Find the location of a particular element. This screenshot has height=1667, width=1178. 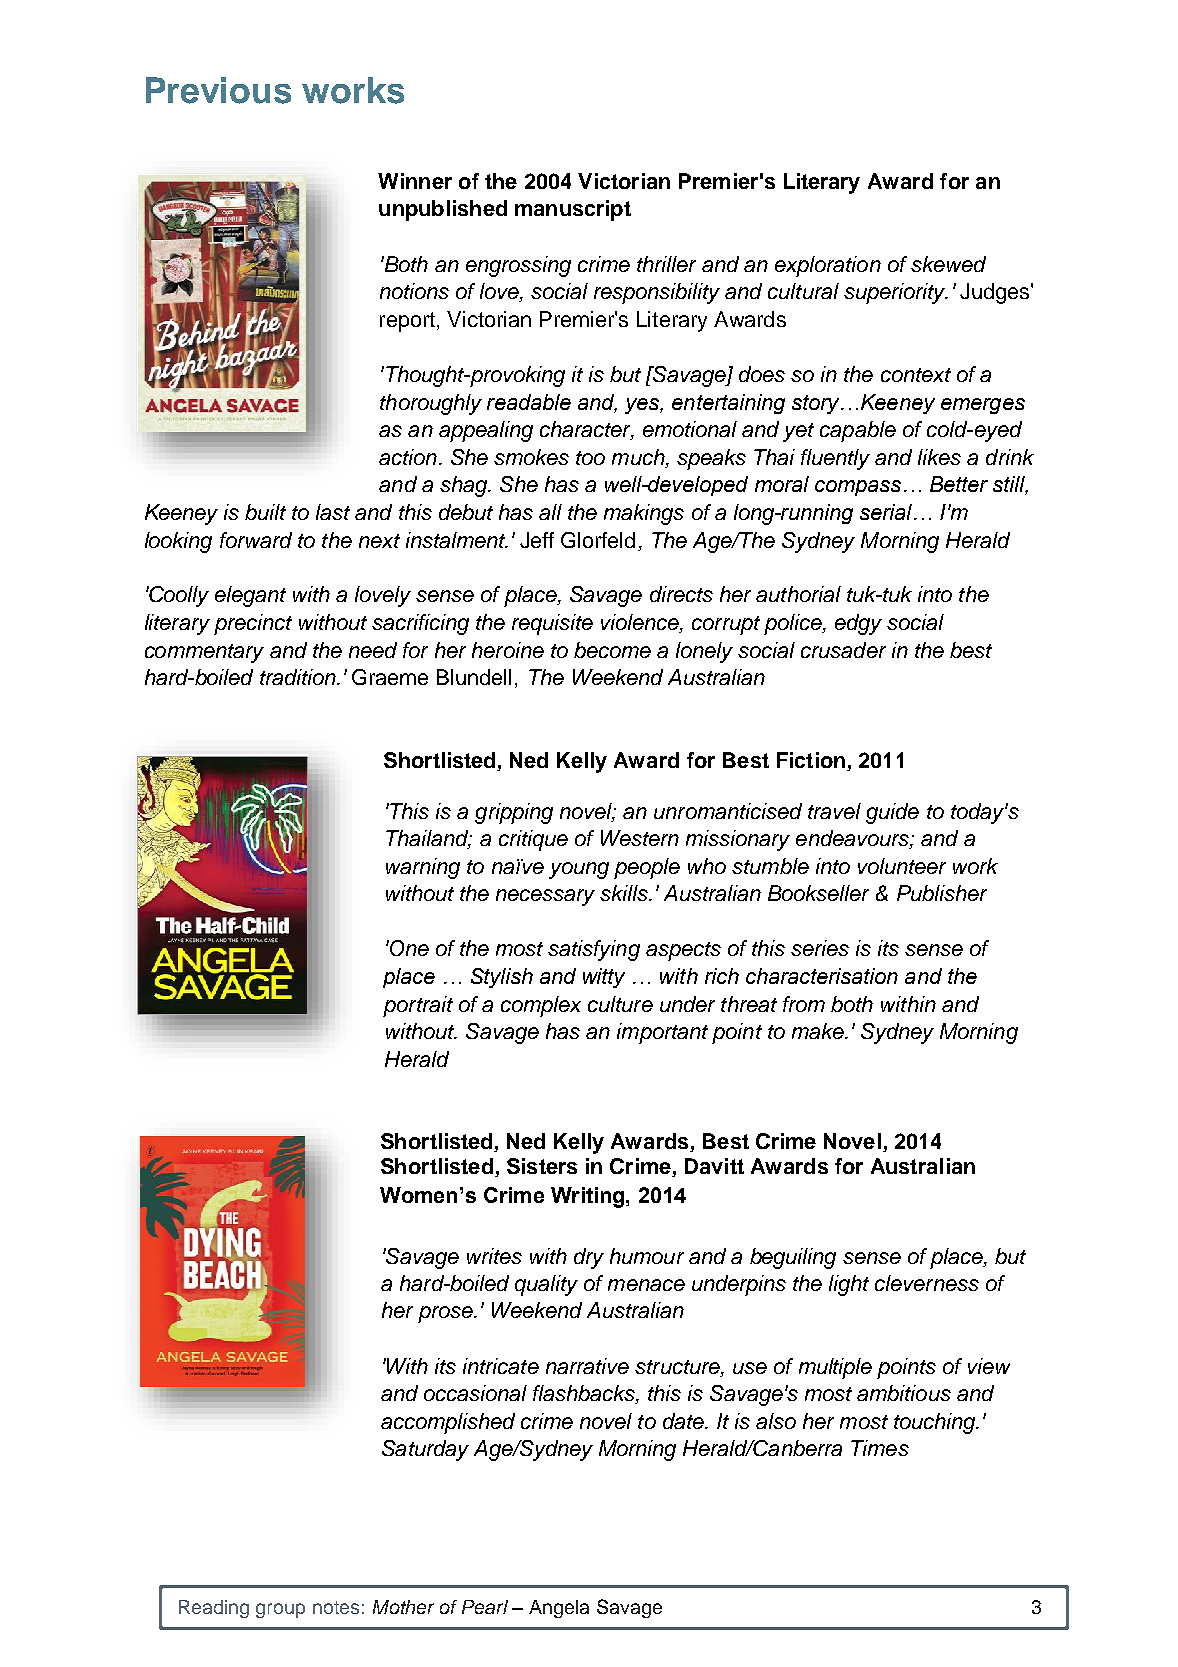

Times is located at coordinates (880, 1448).
